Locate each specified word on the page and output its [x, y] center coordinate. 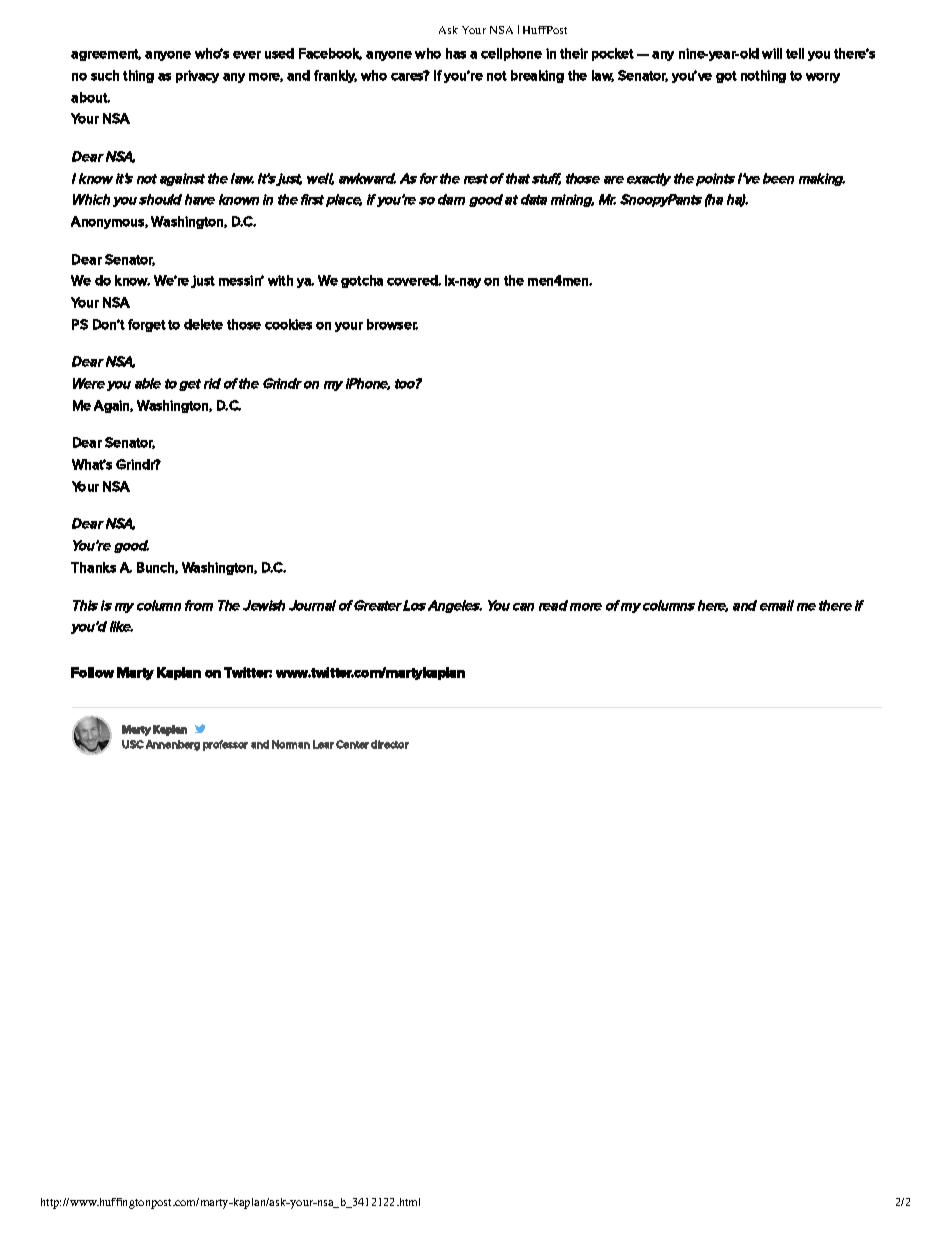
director [390, 744]
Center [352, 744]
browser [392, 324]
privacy [197, 76]
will [772, 53]
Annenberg [173, 745]
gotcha [362, 281]
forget [147, 325]
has [456, 53]
